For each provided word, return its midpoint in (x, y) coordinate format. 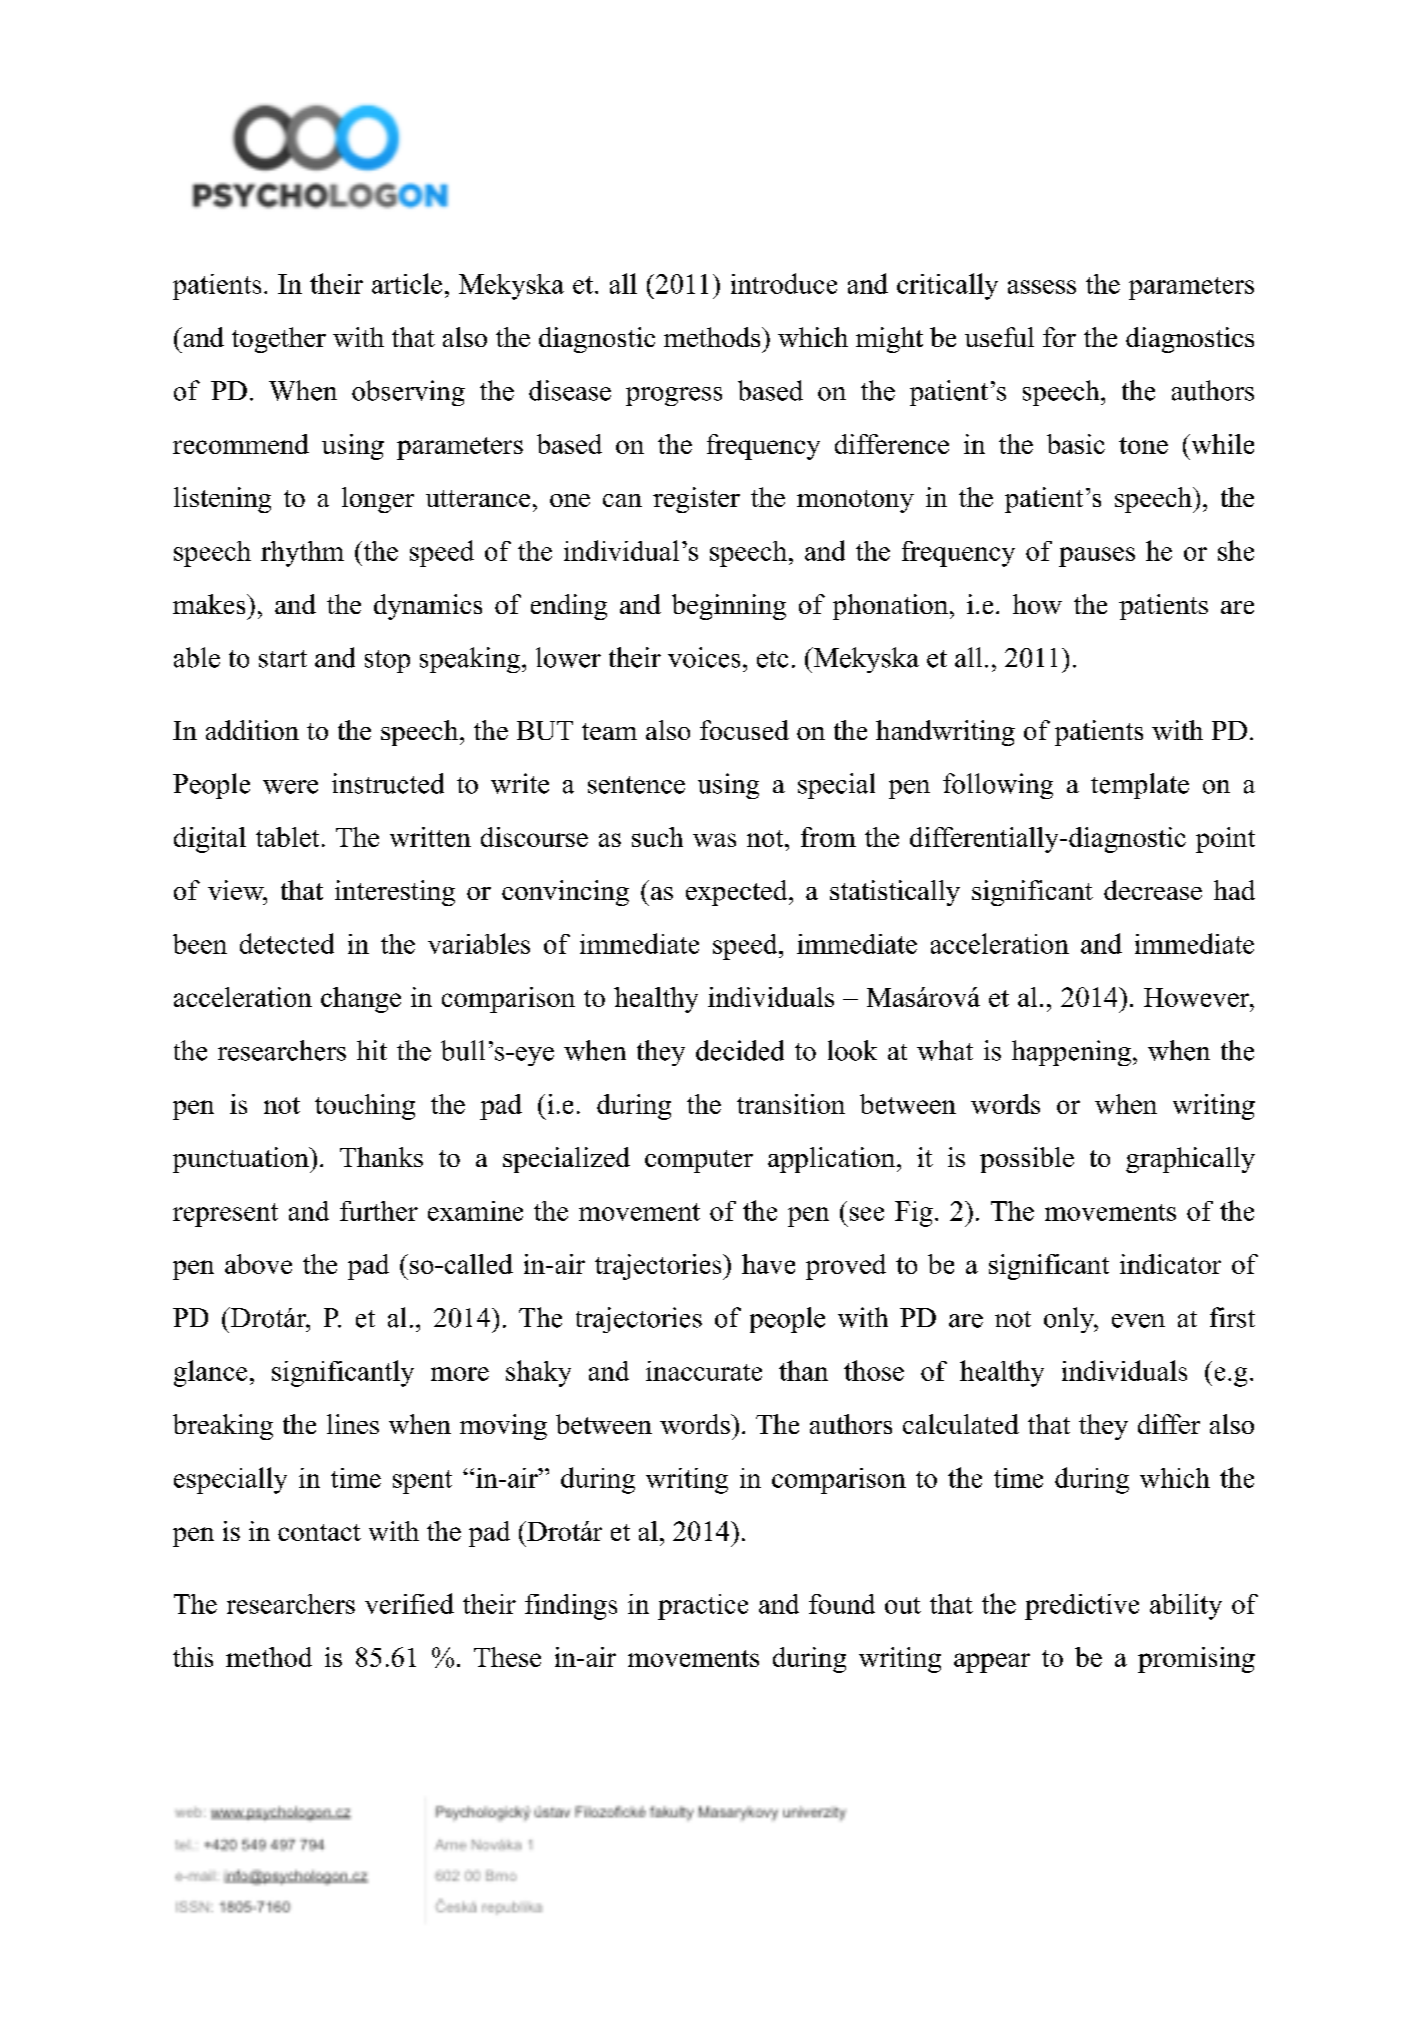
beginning (729, 607)
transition (791, 1104)
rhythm (302, 554)
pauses (1097, 557)
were (290, 787)
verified (409, 1603)
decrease (1153, 890)
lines (353, 1424)
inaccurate (704, 1371)
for (1059, 337)
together (279, 340)
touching (365, 1107)
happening (1071, 1053)
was (714, 840)
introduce (784, 283)
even (1138, 1321)
